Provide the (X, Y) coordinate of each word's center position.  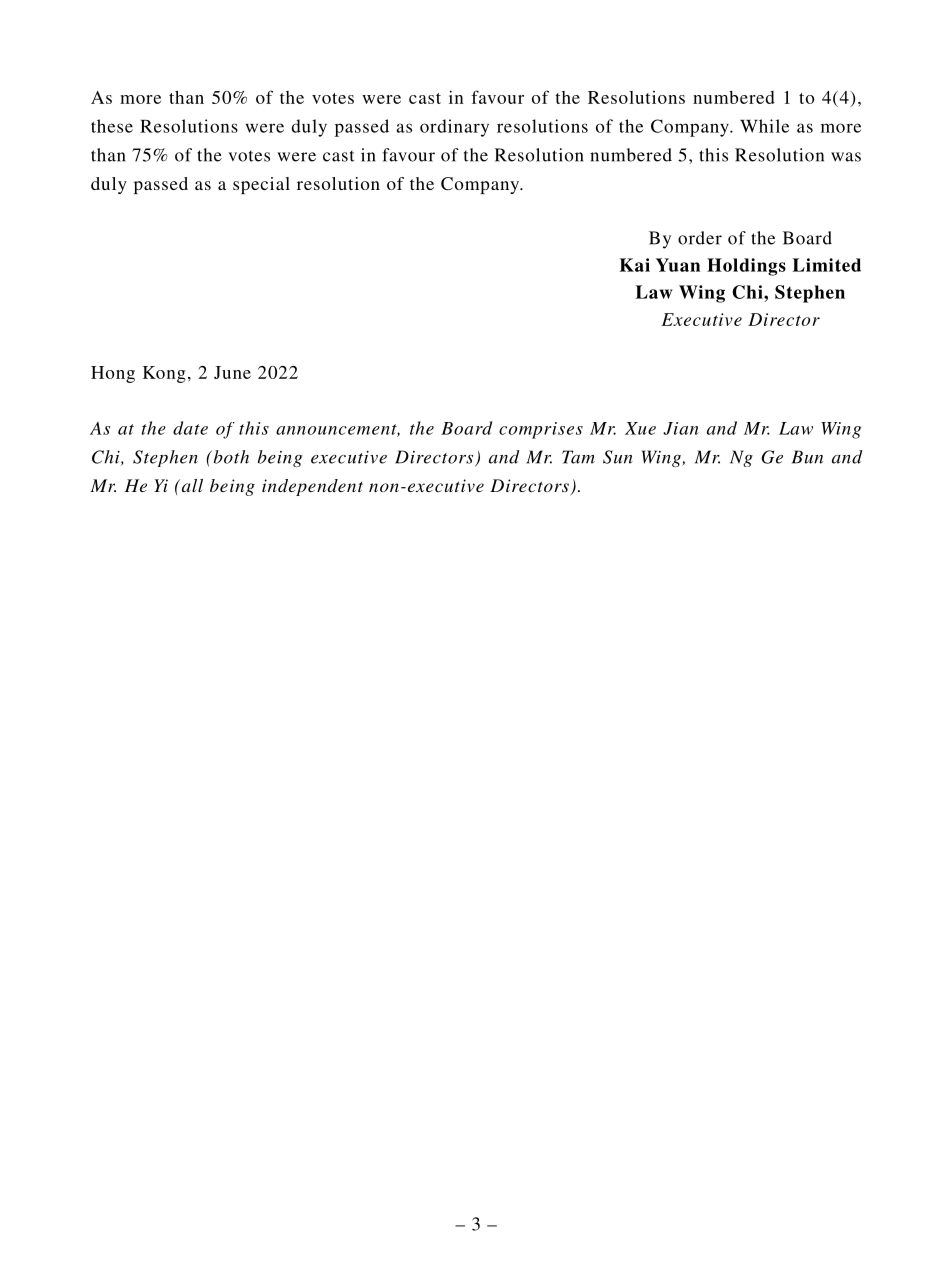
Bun (807, 457)
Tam (578, 457)
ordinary (454, 128)
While (764, 126)
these (112, 126)
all (191, 485)
